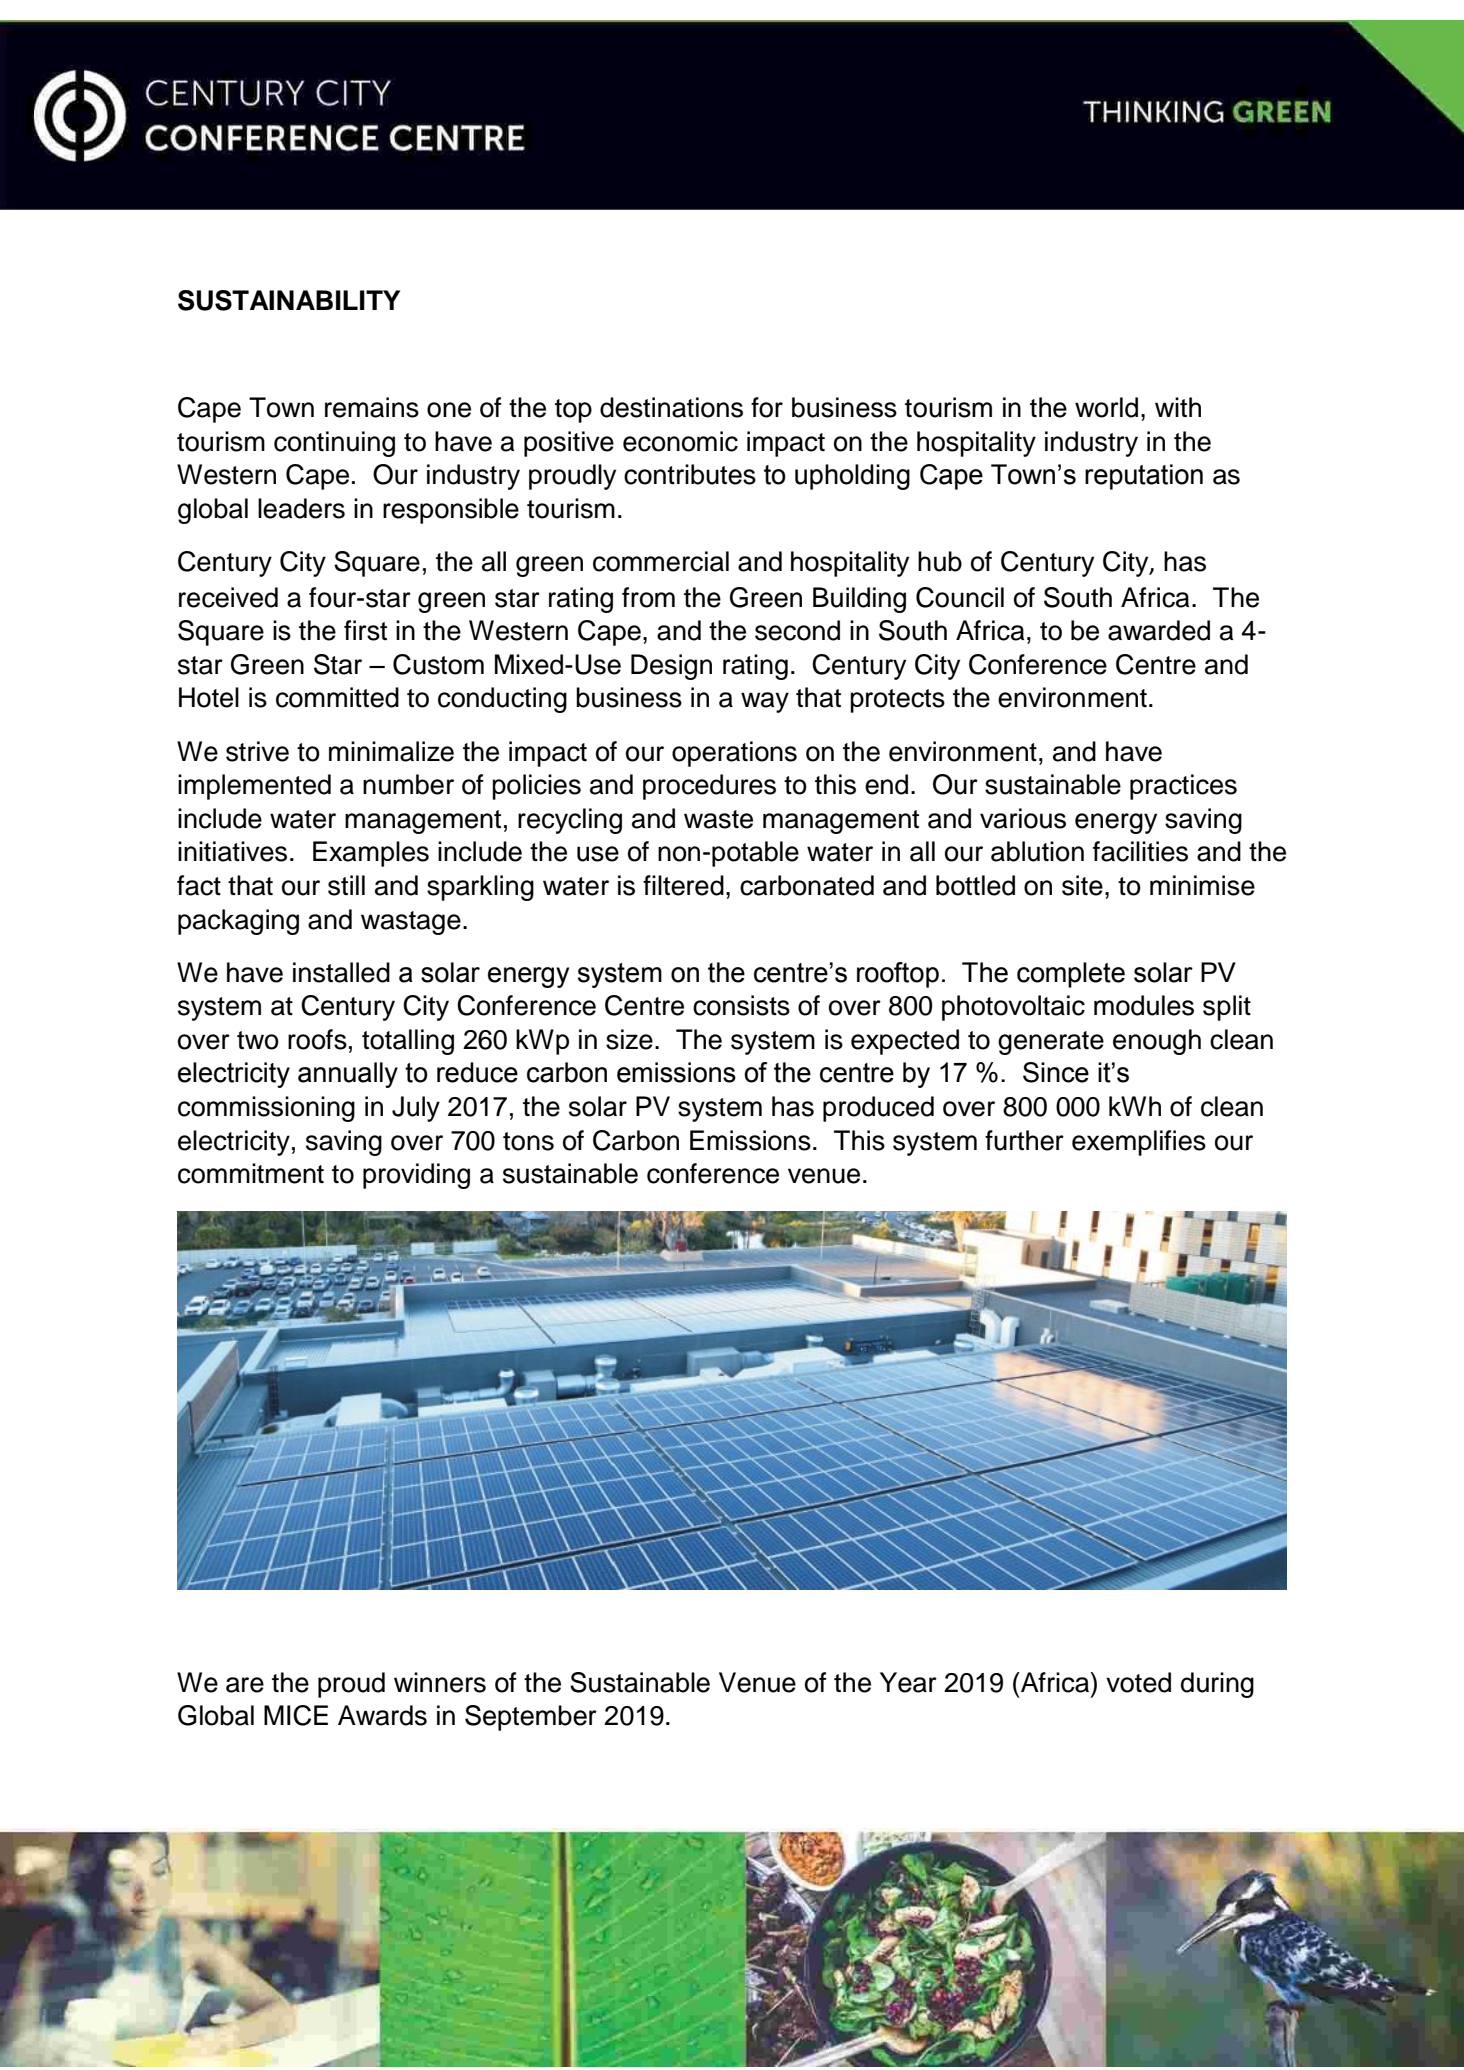  What do you see at coordinates (317, 1039) in the page?
I see `roofs` at bounding box center [317, 1039].
